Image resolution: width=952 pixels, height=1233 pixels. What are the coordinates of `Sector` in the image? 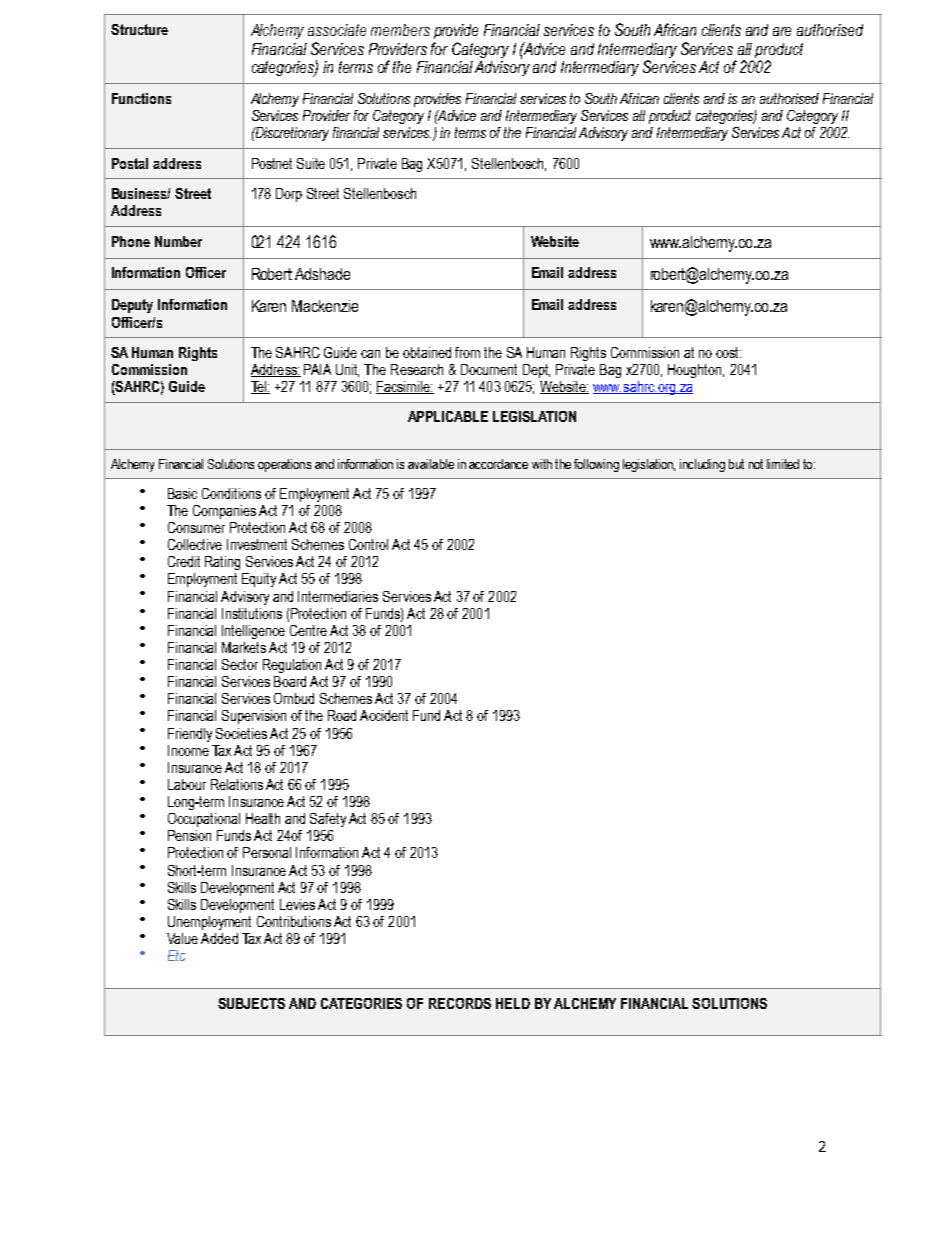 It's located at (240, 664).
